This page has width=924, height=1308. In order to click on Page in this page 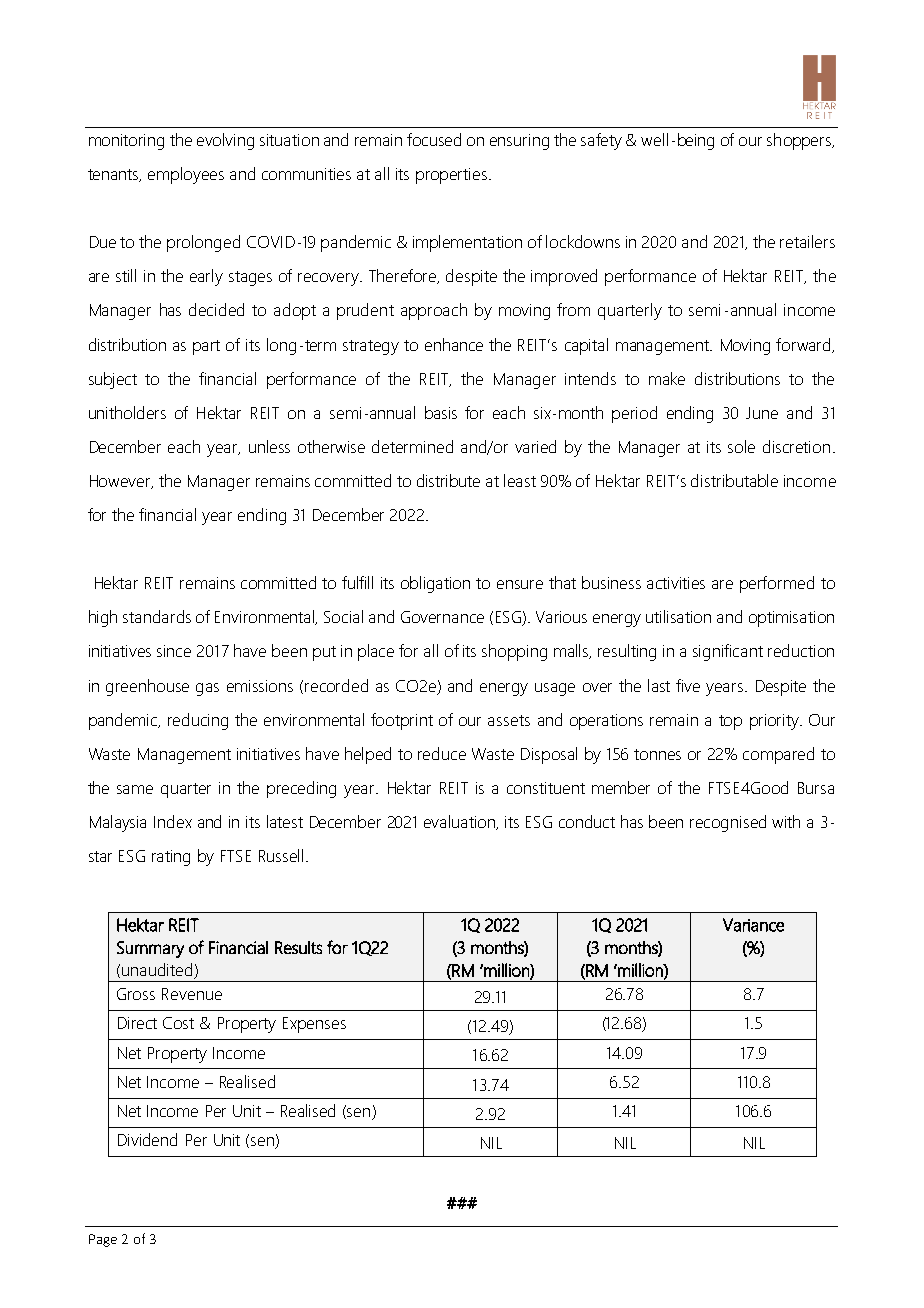, I will do `click(103, 1240)`.
